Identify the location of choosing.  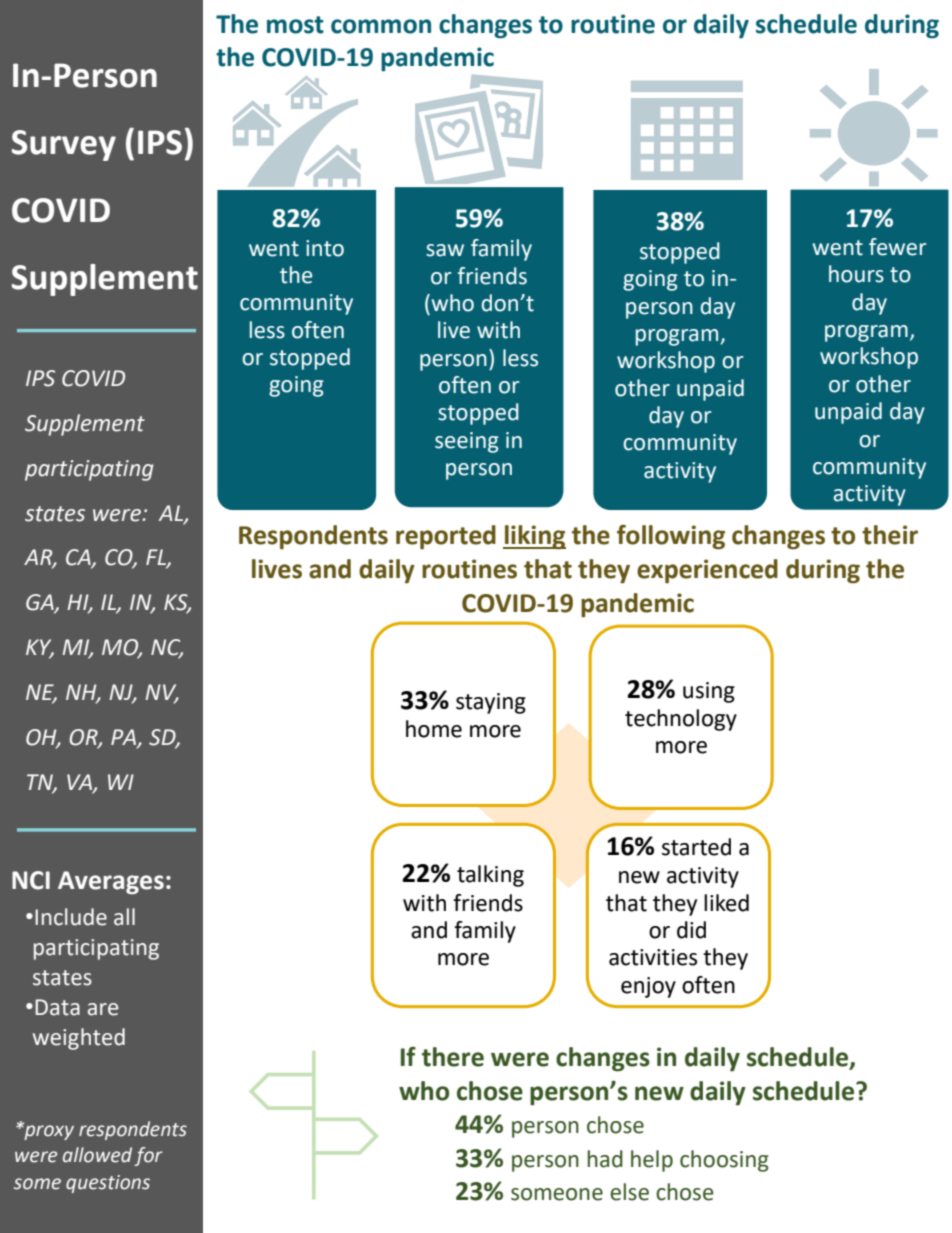
(724, 1161).
